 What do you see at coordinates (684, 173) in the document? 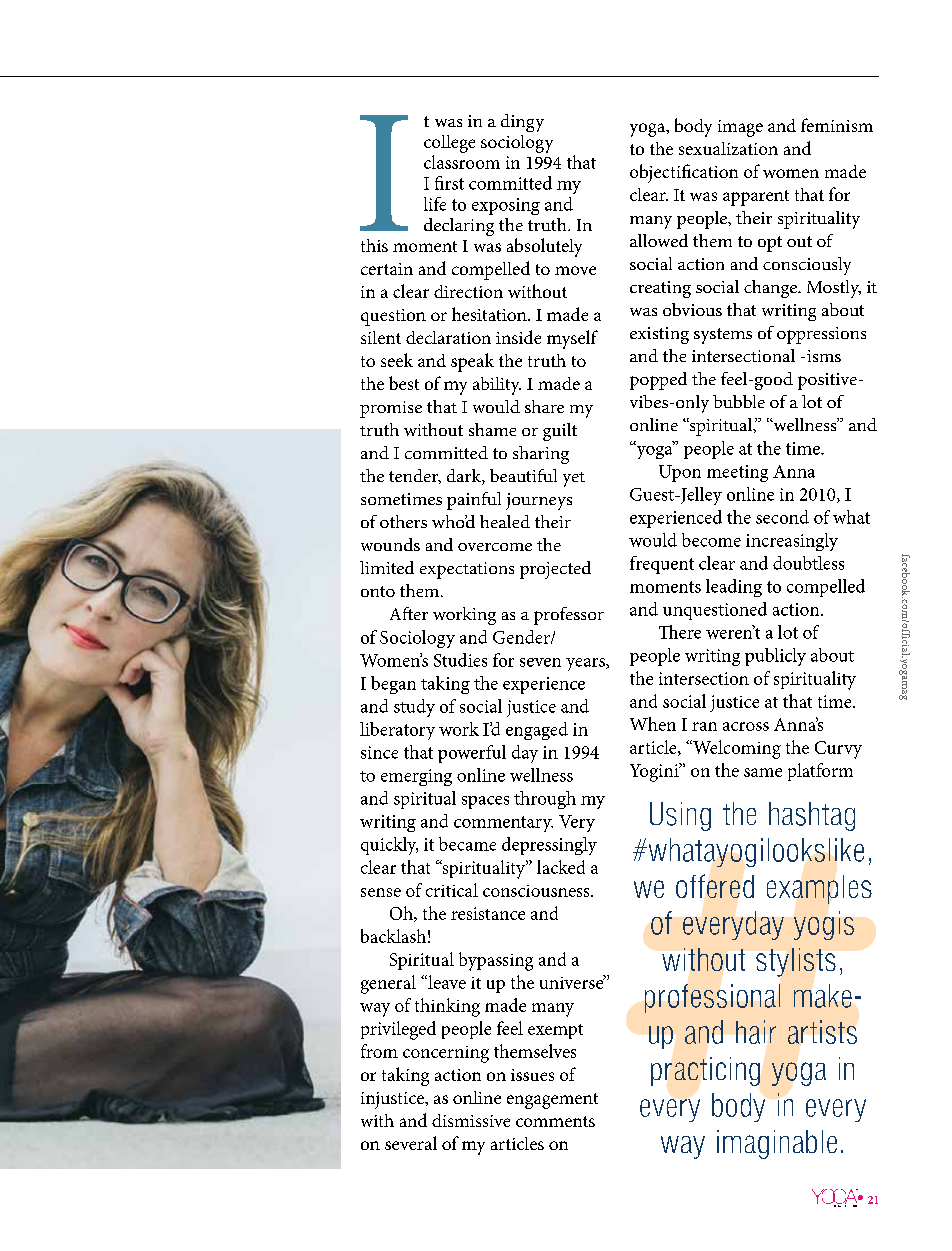
I see `objectification` at bounding box center [684, 173].
